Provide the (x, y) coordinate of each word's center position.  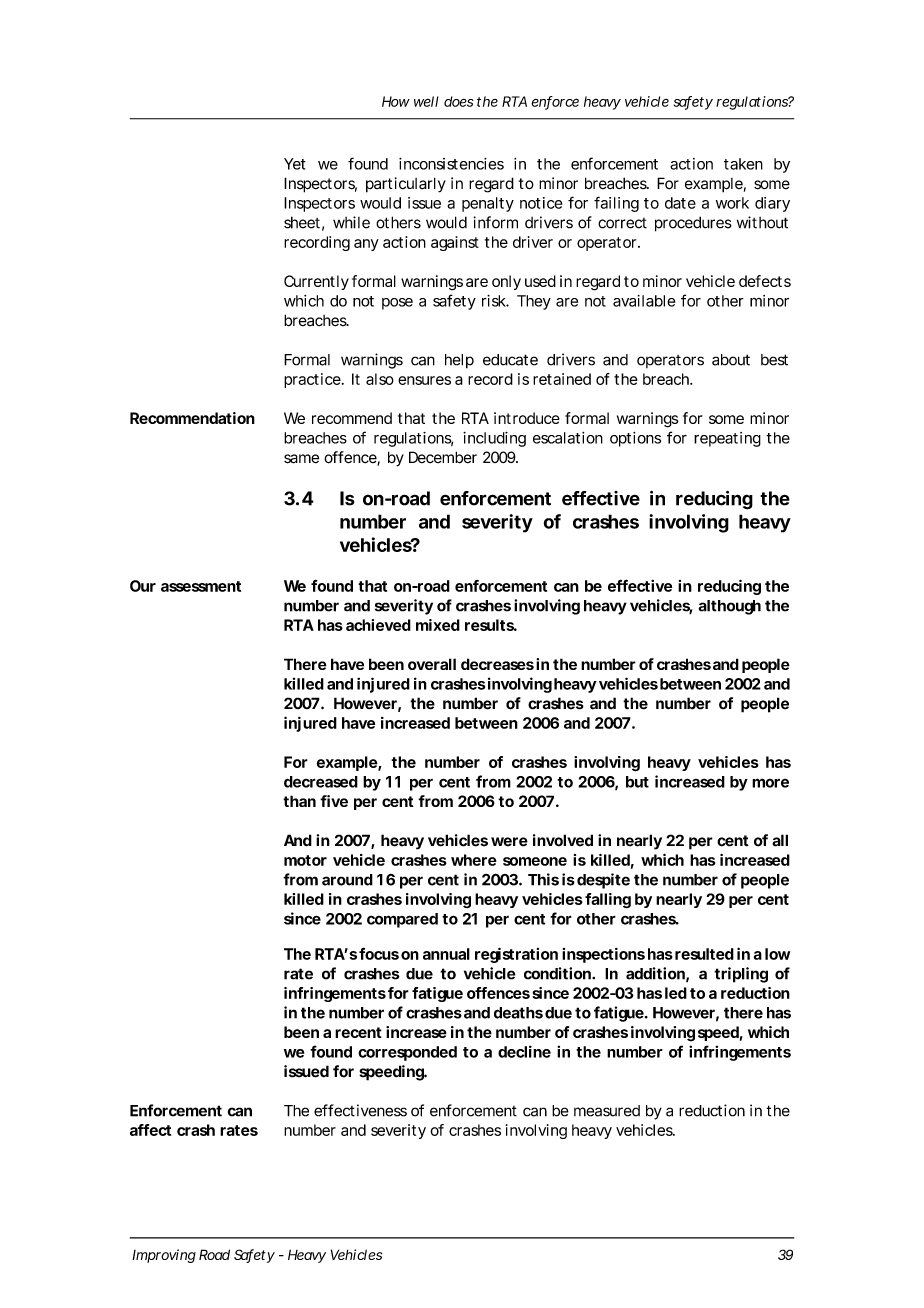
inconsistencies (451, 164)
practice (313, 380)
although (730, 607)
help (459, 361)
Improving (164, 1256)
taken (743, 164)
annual (446, 954)
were (509, 842)
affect (150, 1130)
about (731, 360)
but (637, 782)
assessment (201, 586)
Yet (295, 164)
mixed (438, 625)
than (299, 801)
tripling (741, 975)
